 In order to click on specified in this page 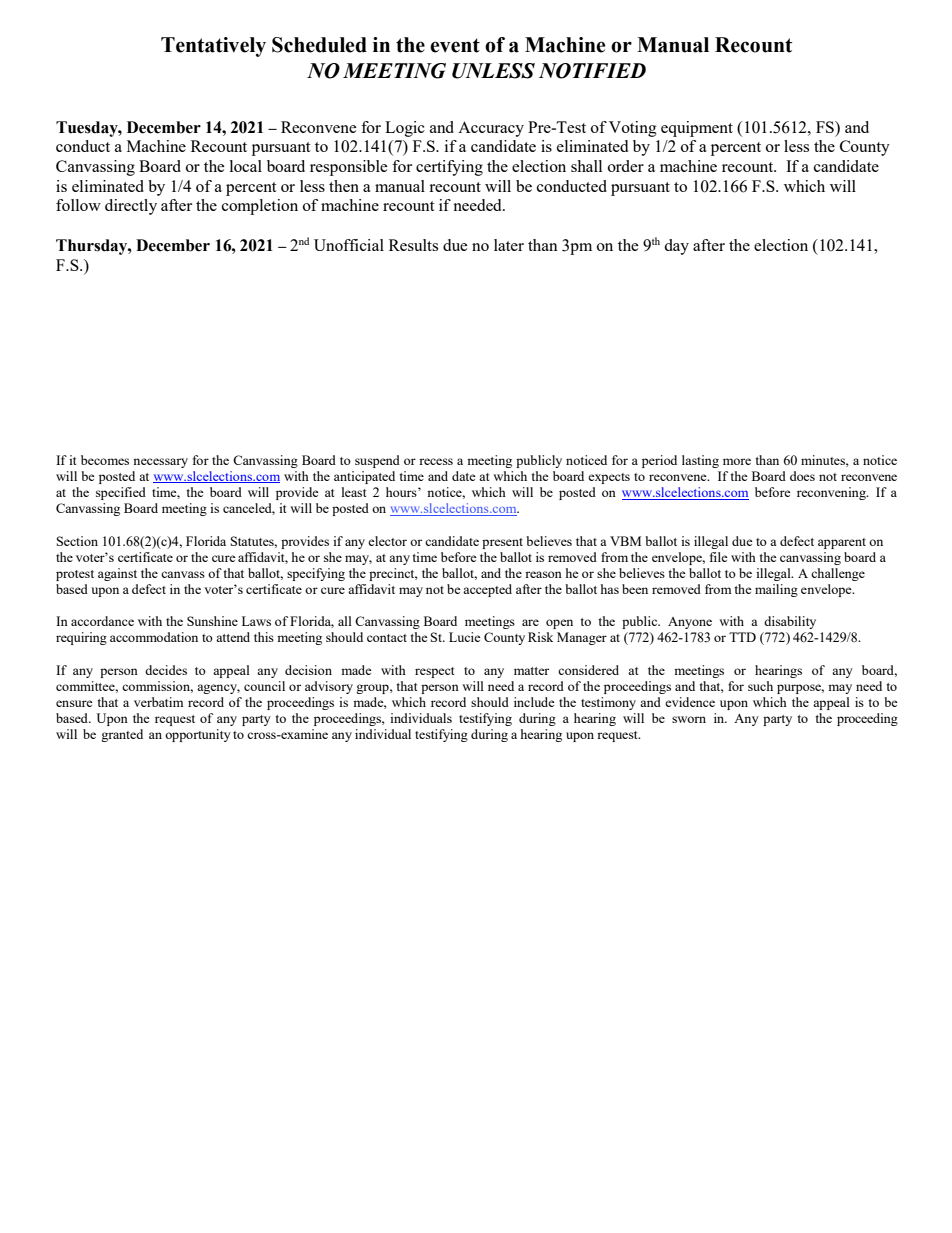, I will do `click(121, 493)`.
